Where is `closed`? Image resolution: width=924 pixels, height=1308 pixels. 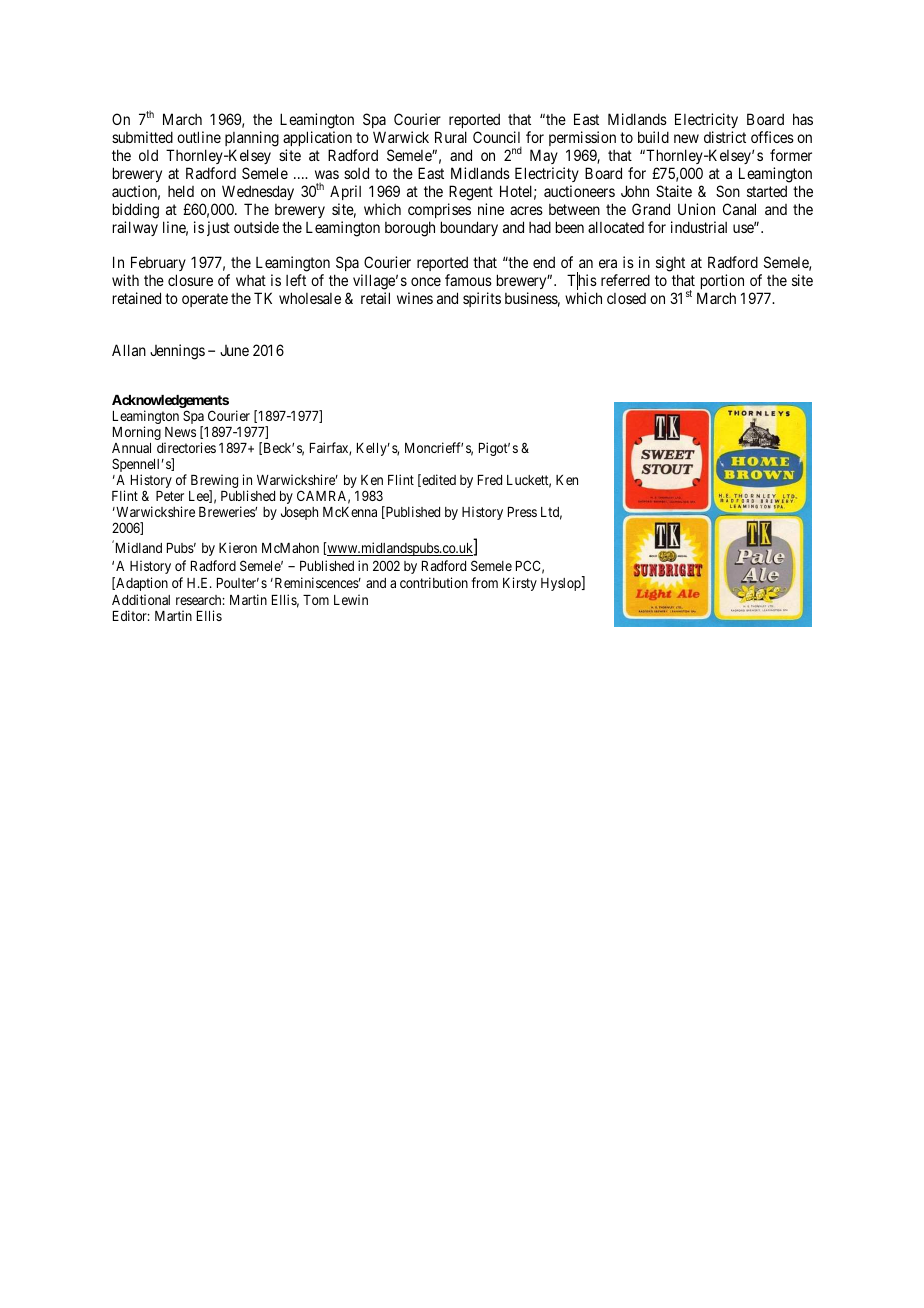
closed is located at coordinates (626, 298).
